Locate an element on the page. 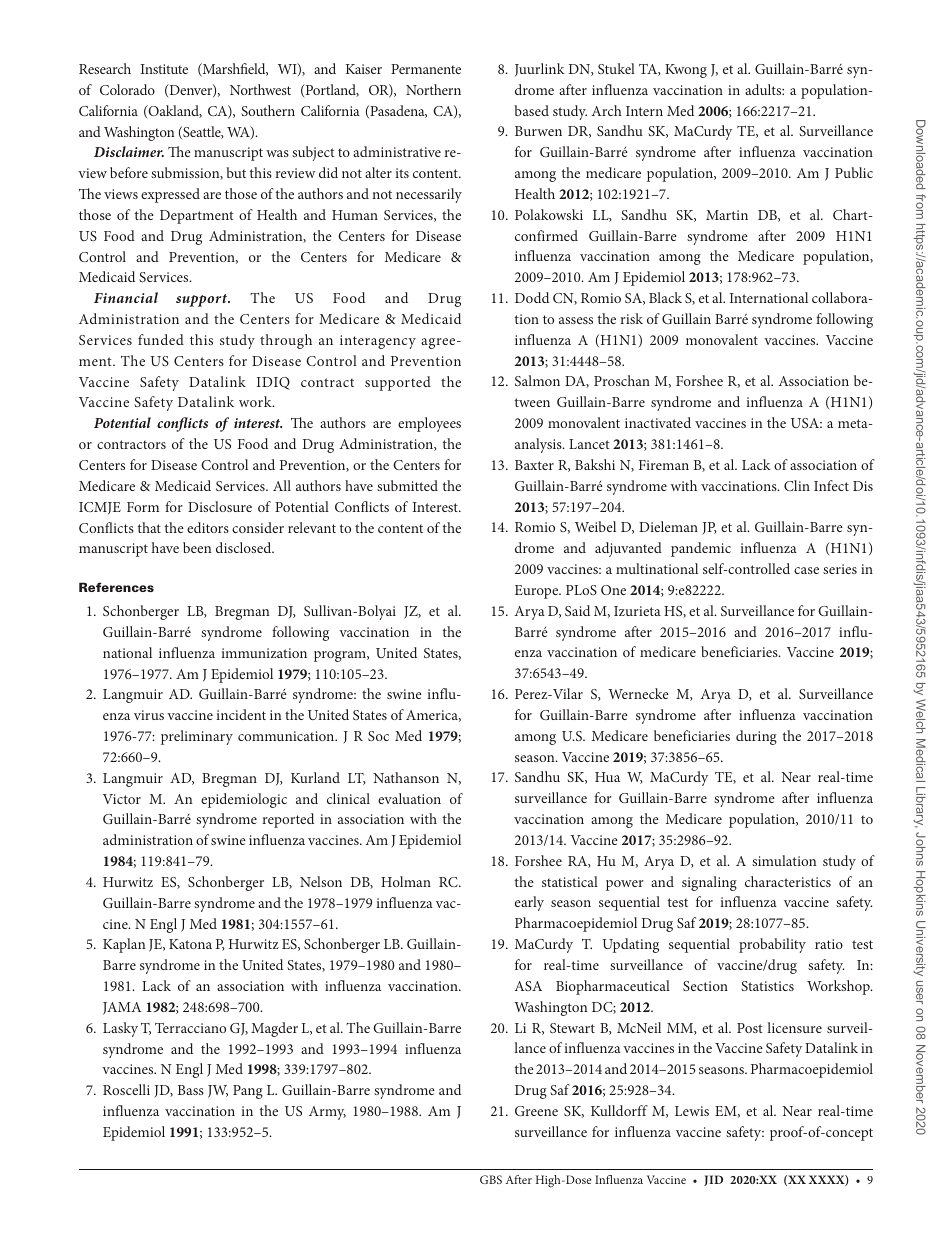  Infect is located at coordinates (831, 485).
